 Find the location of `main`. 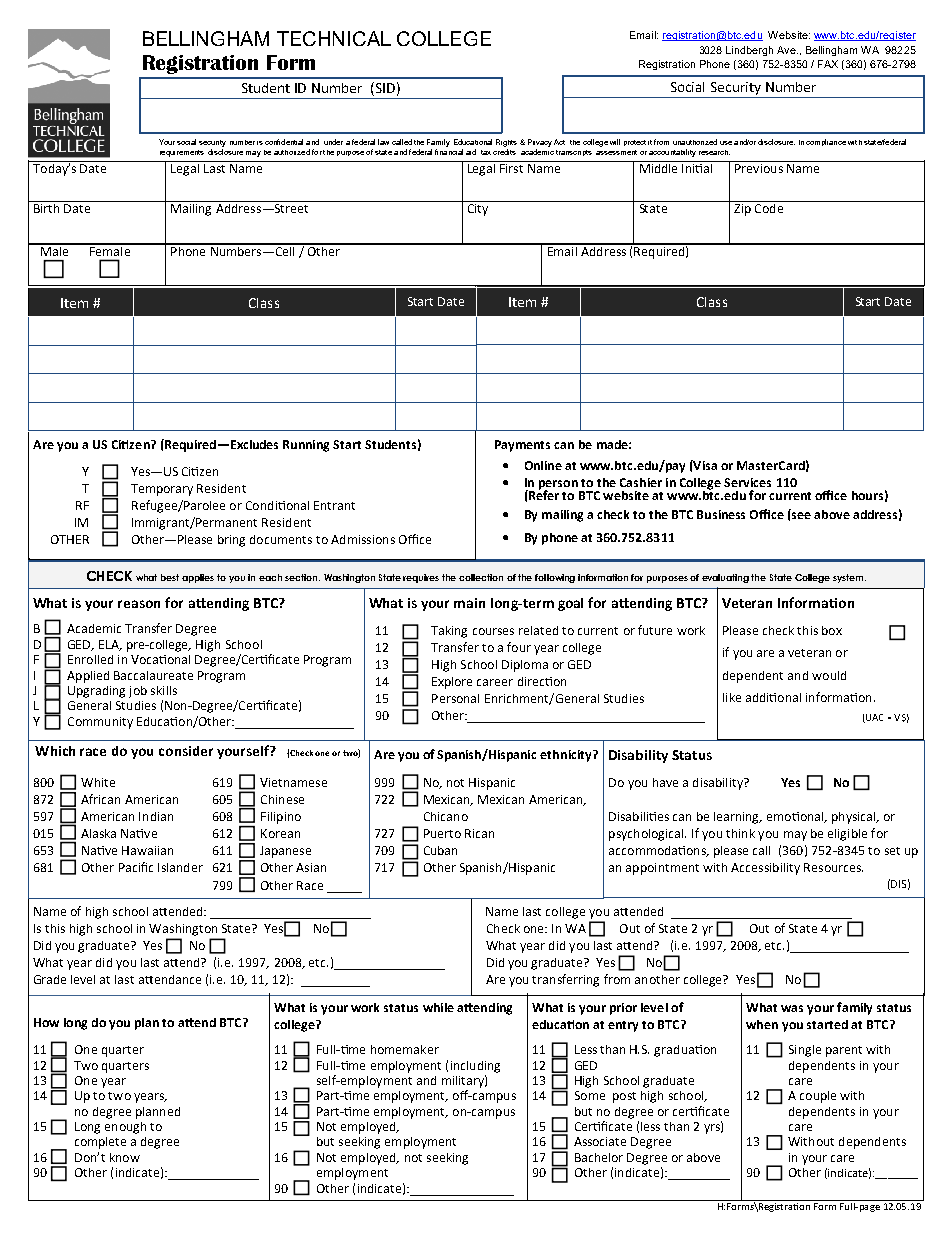

main is located at coordinates (469, 603).
